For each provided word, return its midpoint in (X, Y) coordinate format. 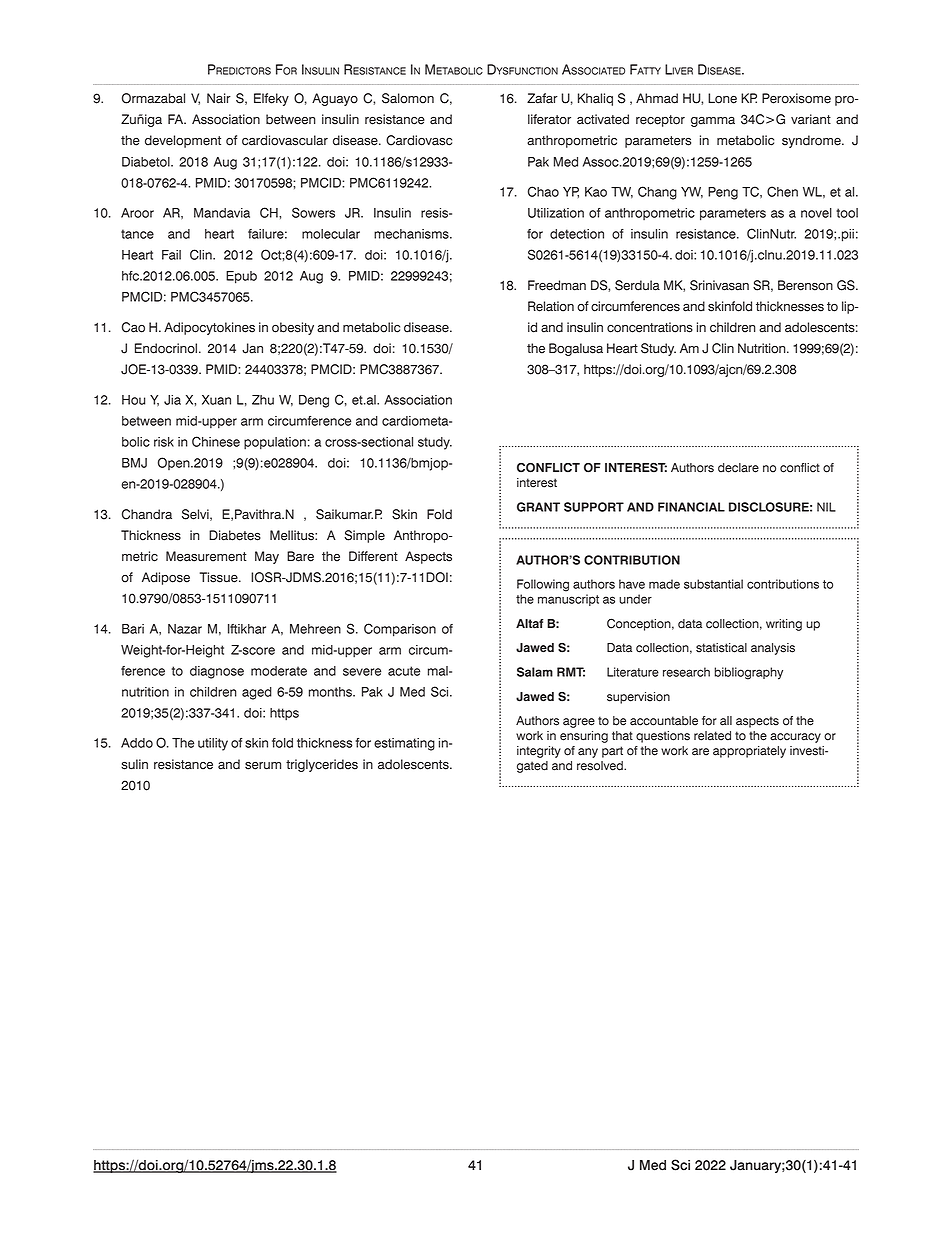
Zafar (542, 98)
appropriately (749, 752)
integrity (539, 752)
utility (213, 744)
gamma (713, 122)
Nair (219, 98)
